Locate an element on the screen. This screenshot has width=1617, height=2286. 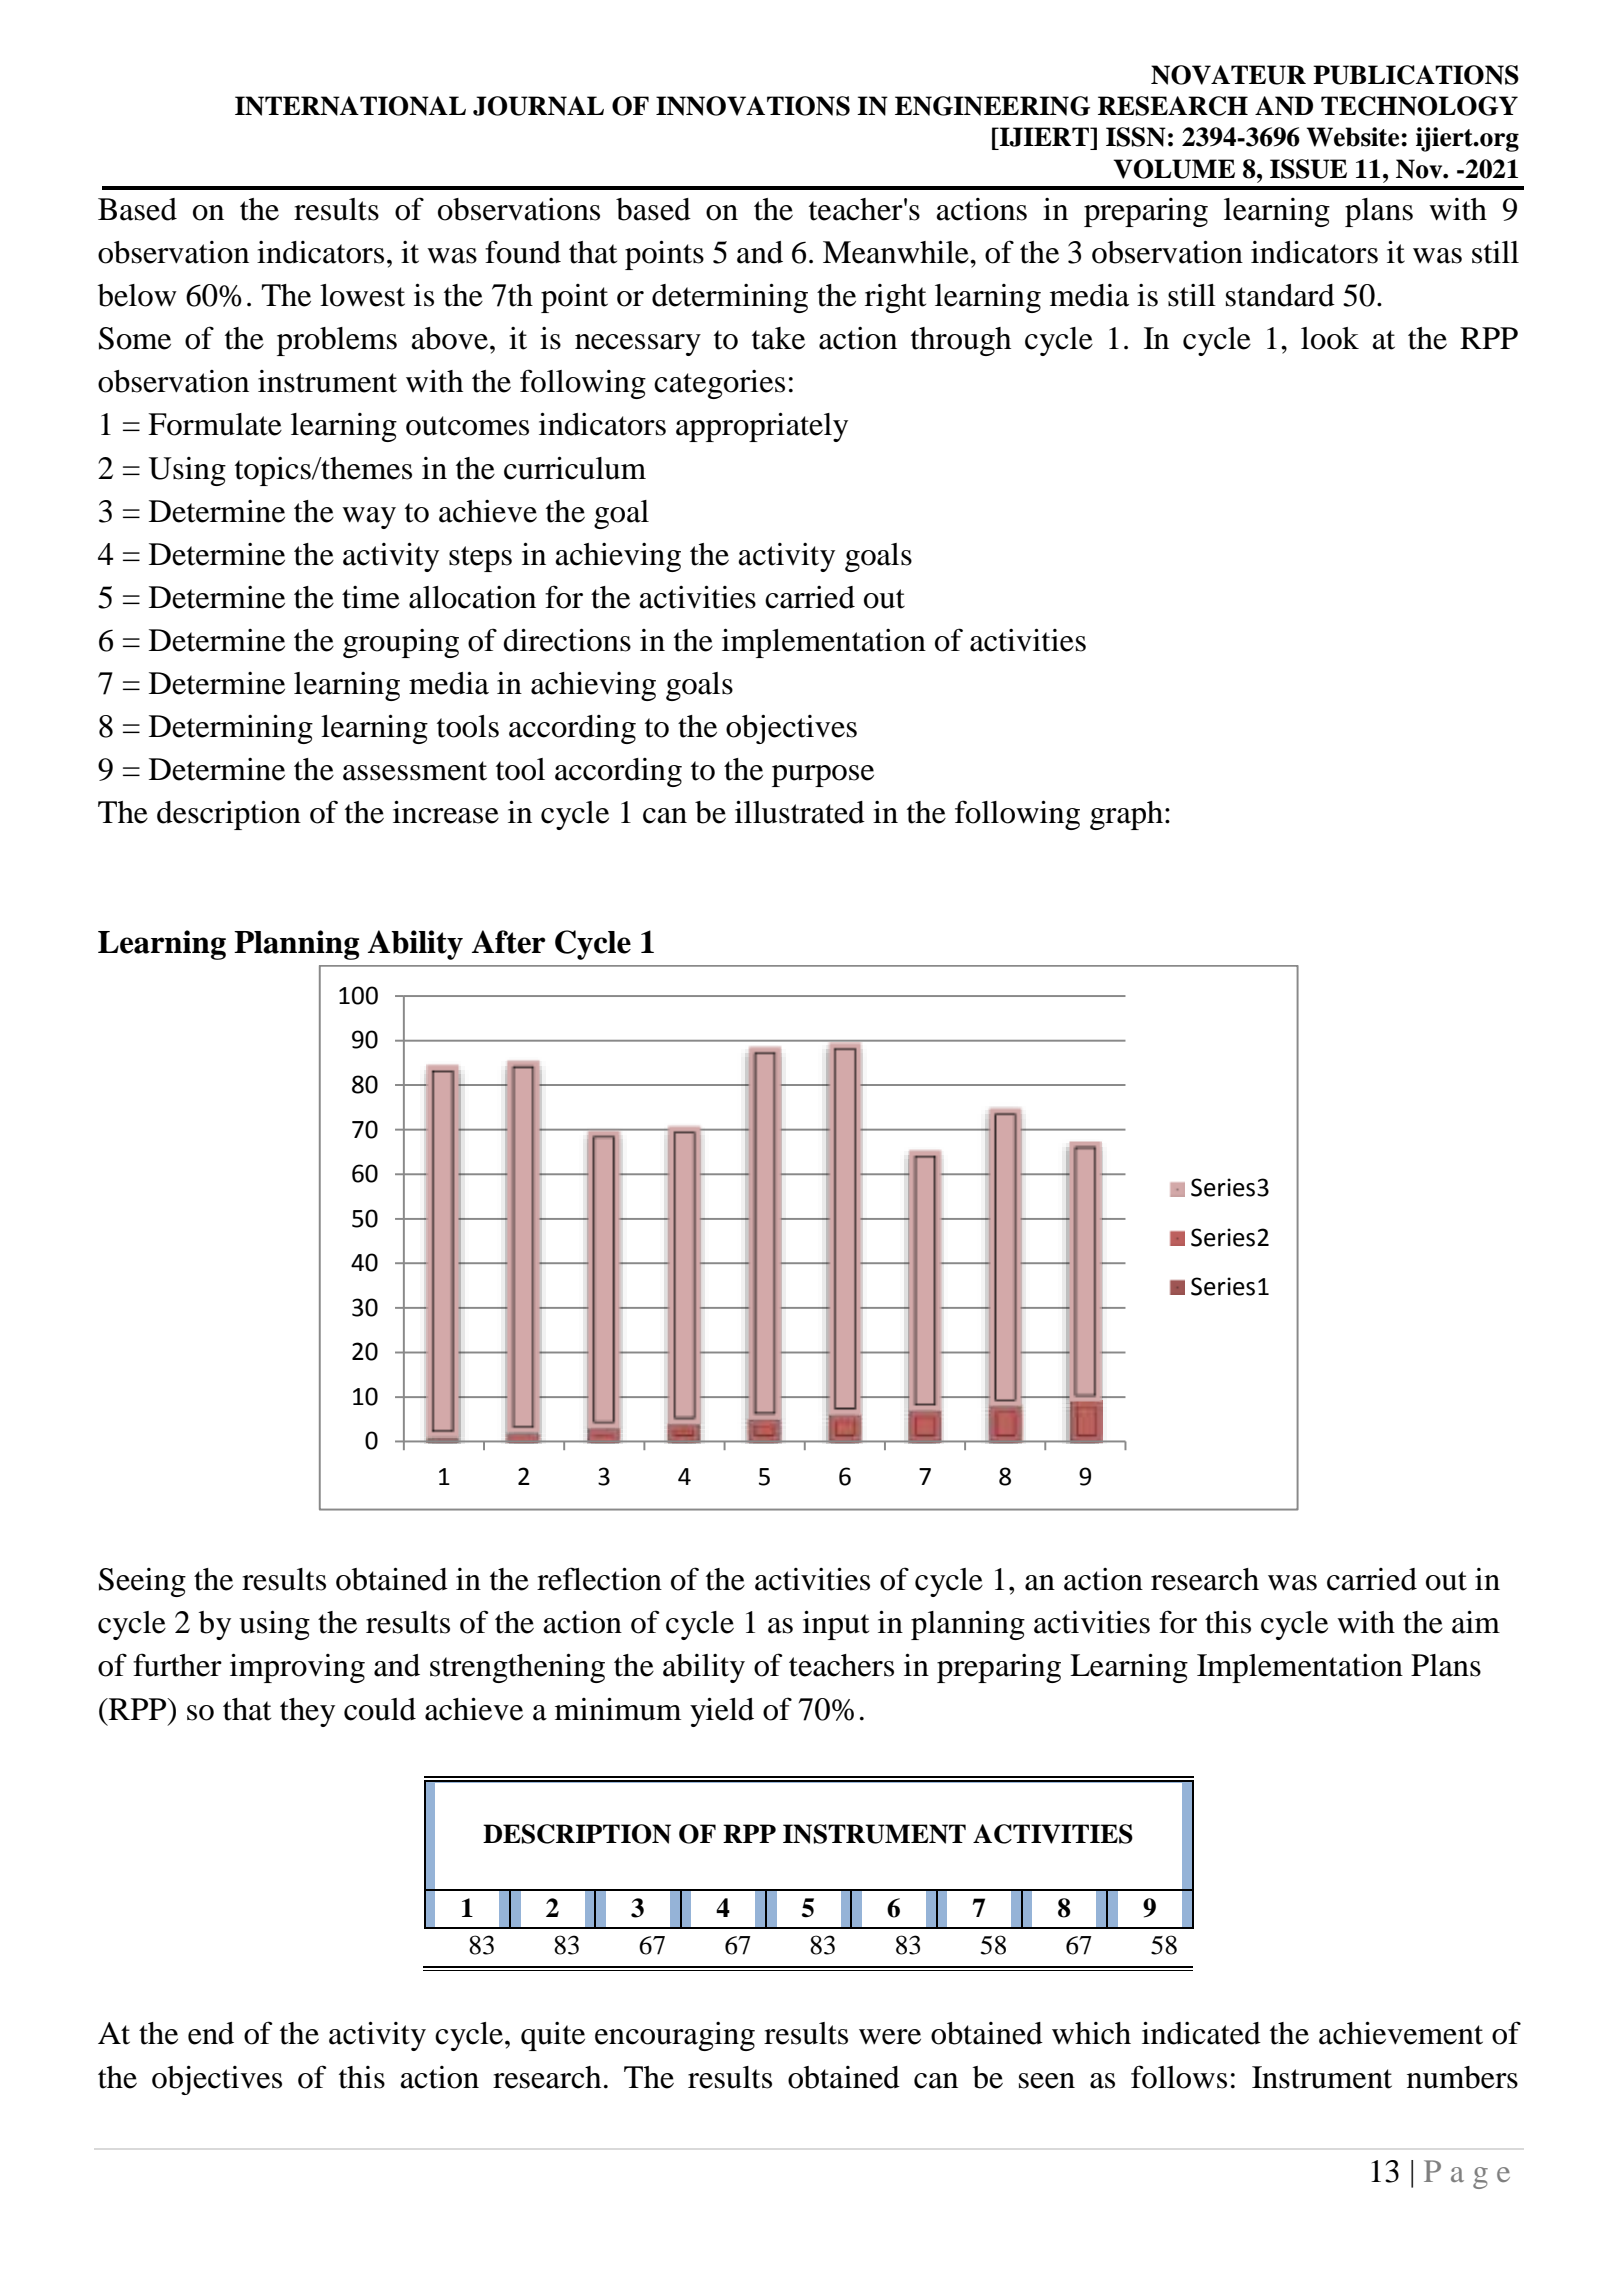
end is located at coordinates (211, 2033).
